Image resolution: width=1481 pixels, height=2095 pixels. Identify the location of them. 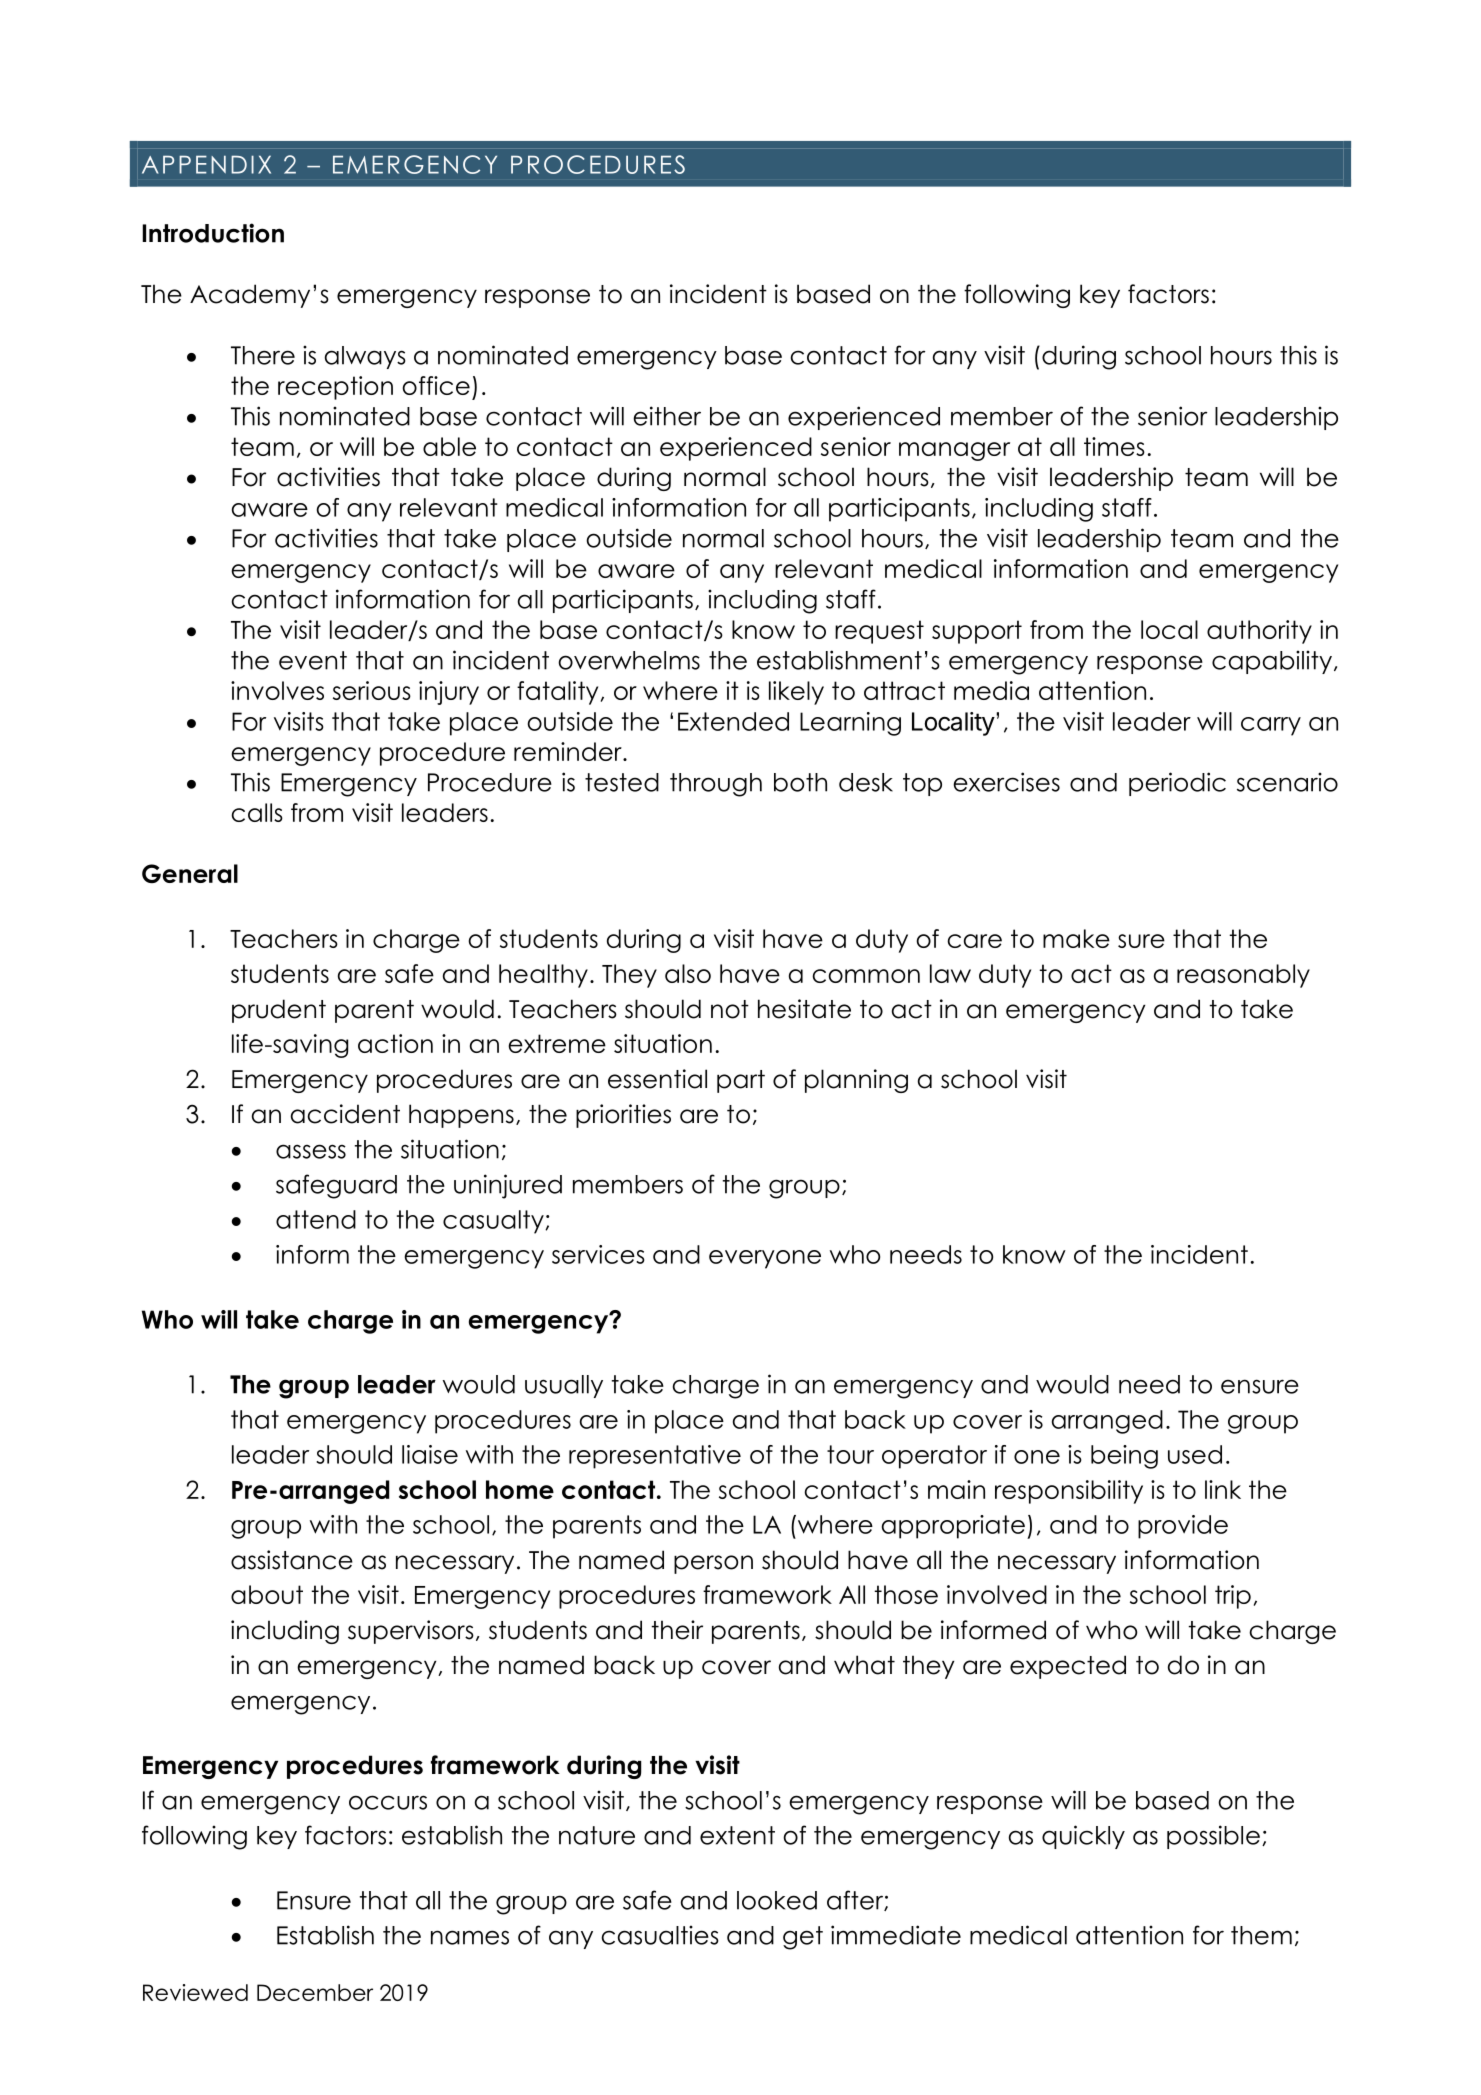
(1261, 1935).
